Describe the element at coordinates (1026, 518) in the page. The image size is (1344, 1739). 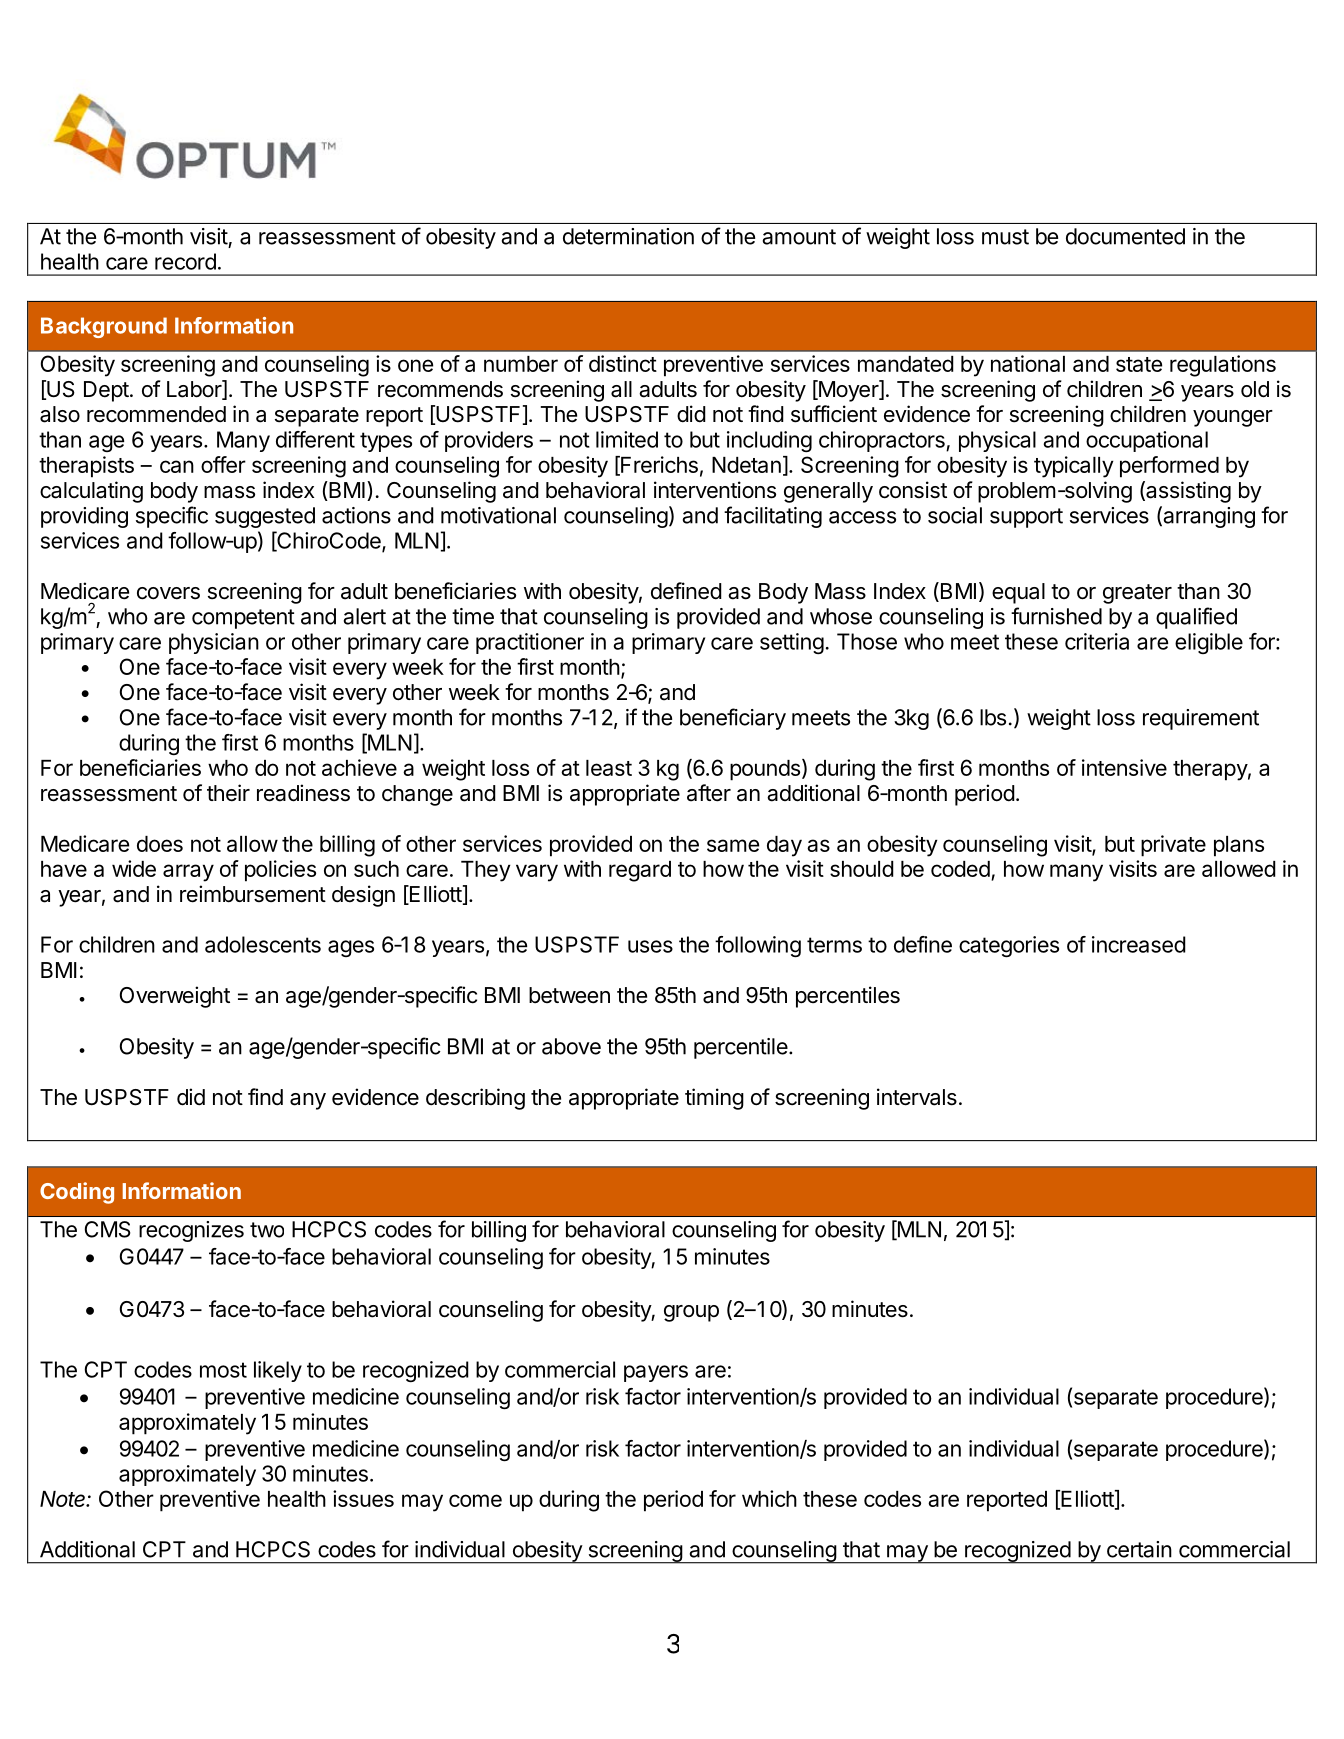
I see `support` at that location.
